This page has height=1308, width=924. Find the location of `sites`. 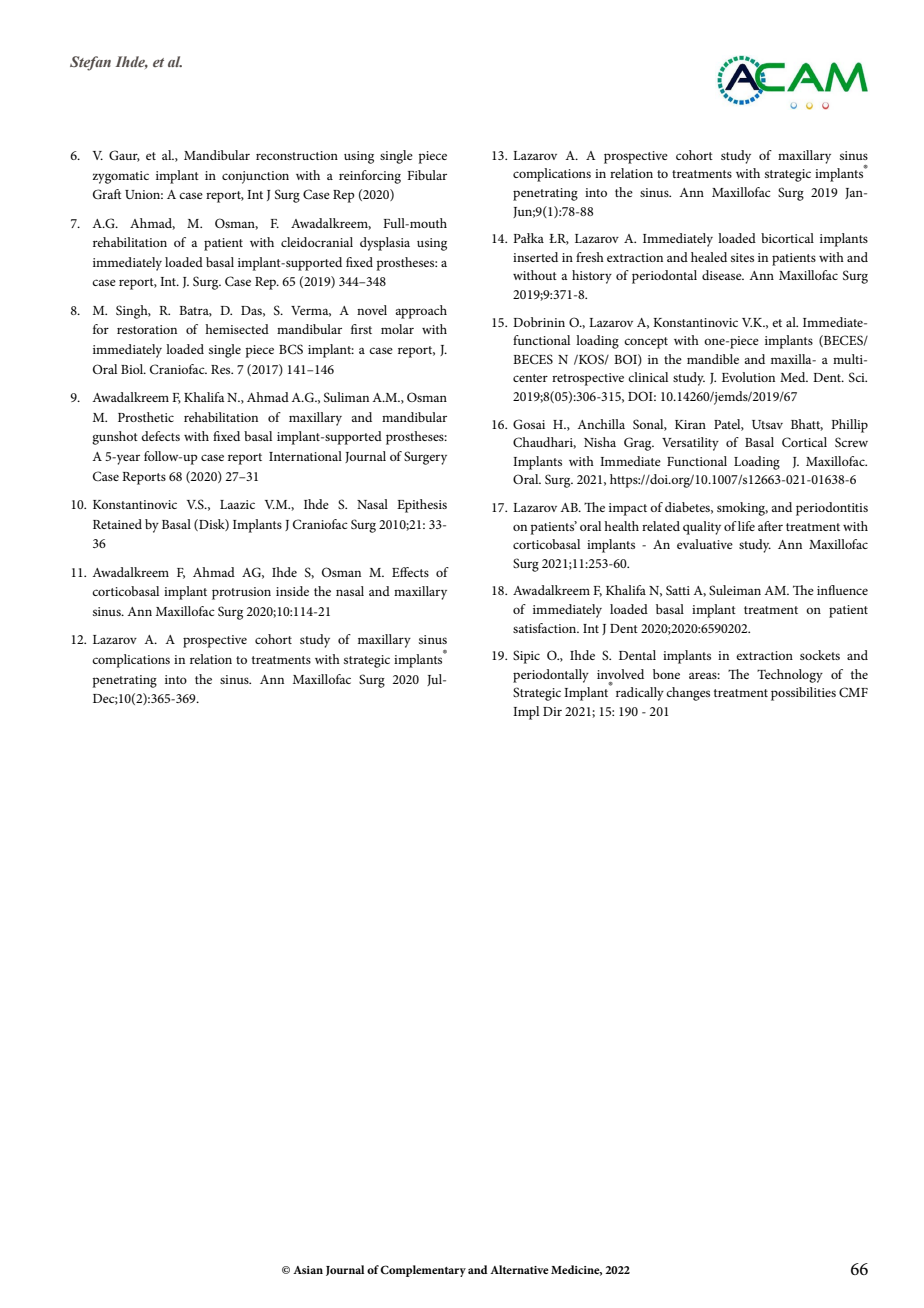

sites is located at coordinates (742, 257).
